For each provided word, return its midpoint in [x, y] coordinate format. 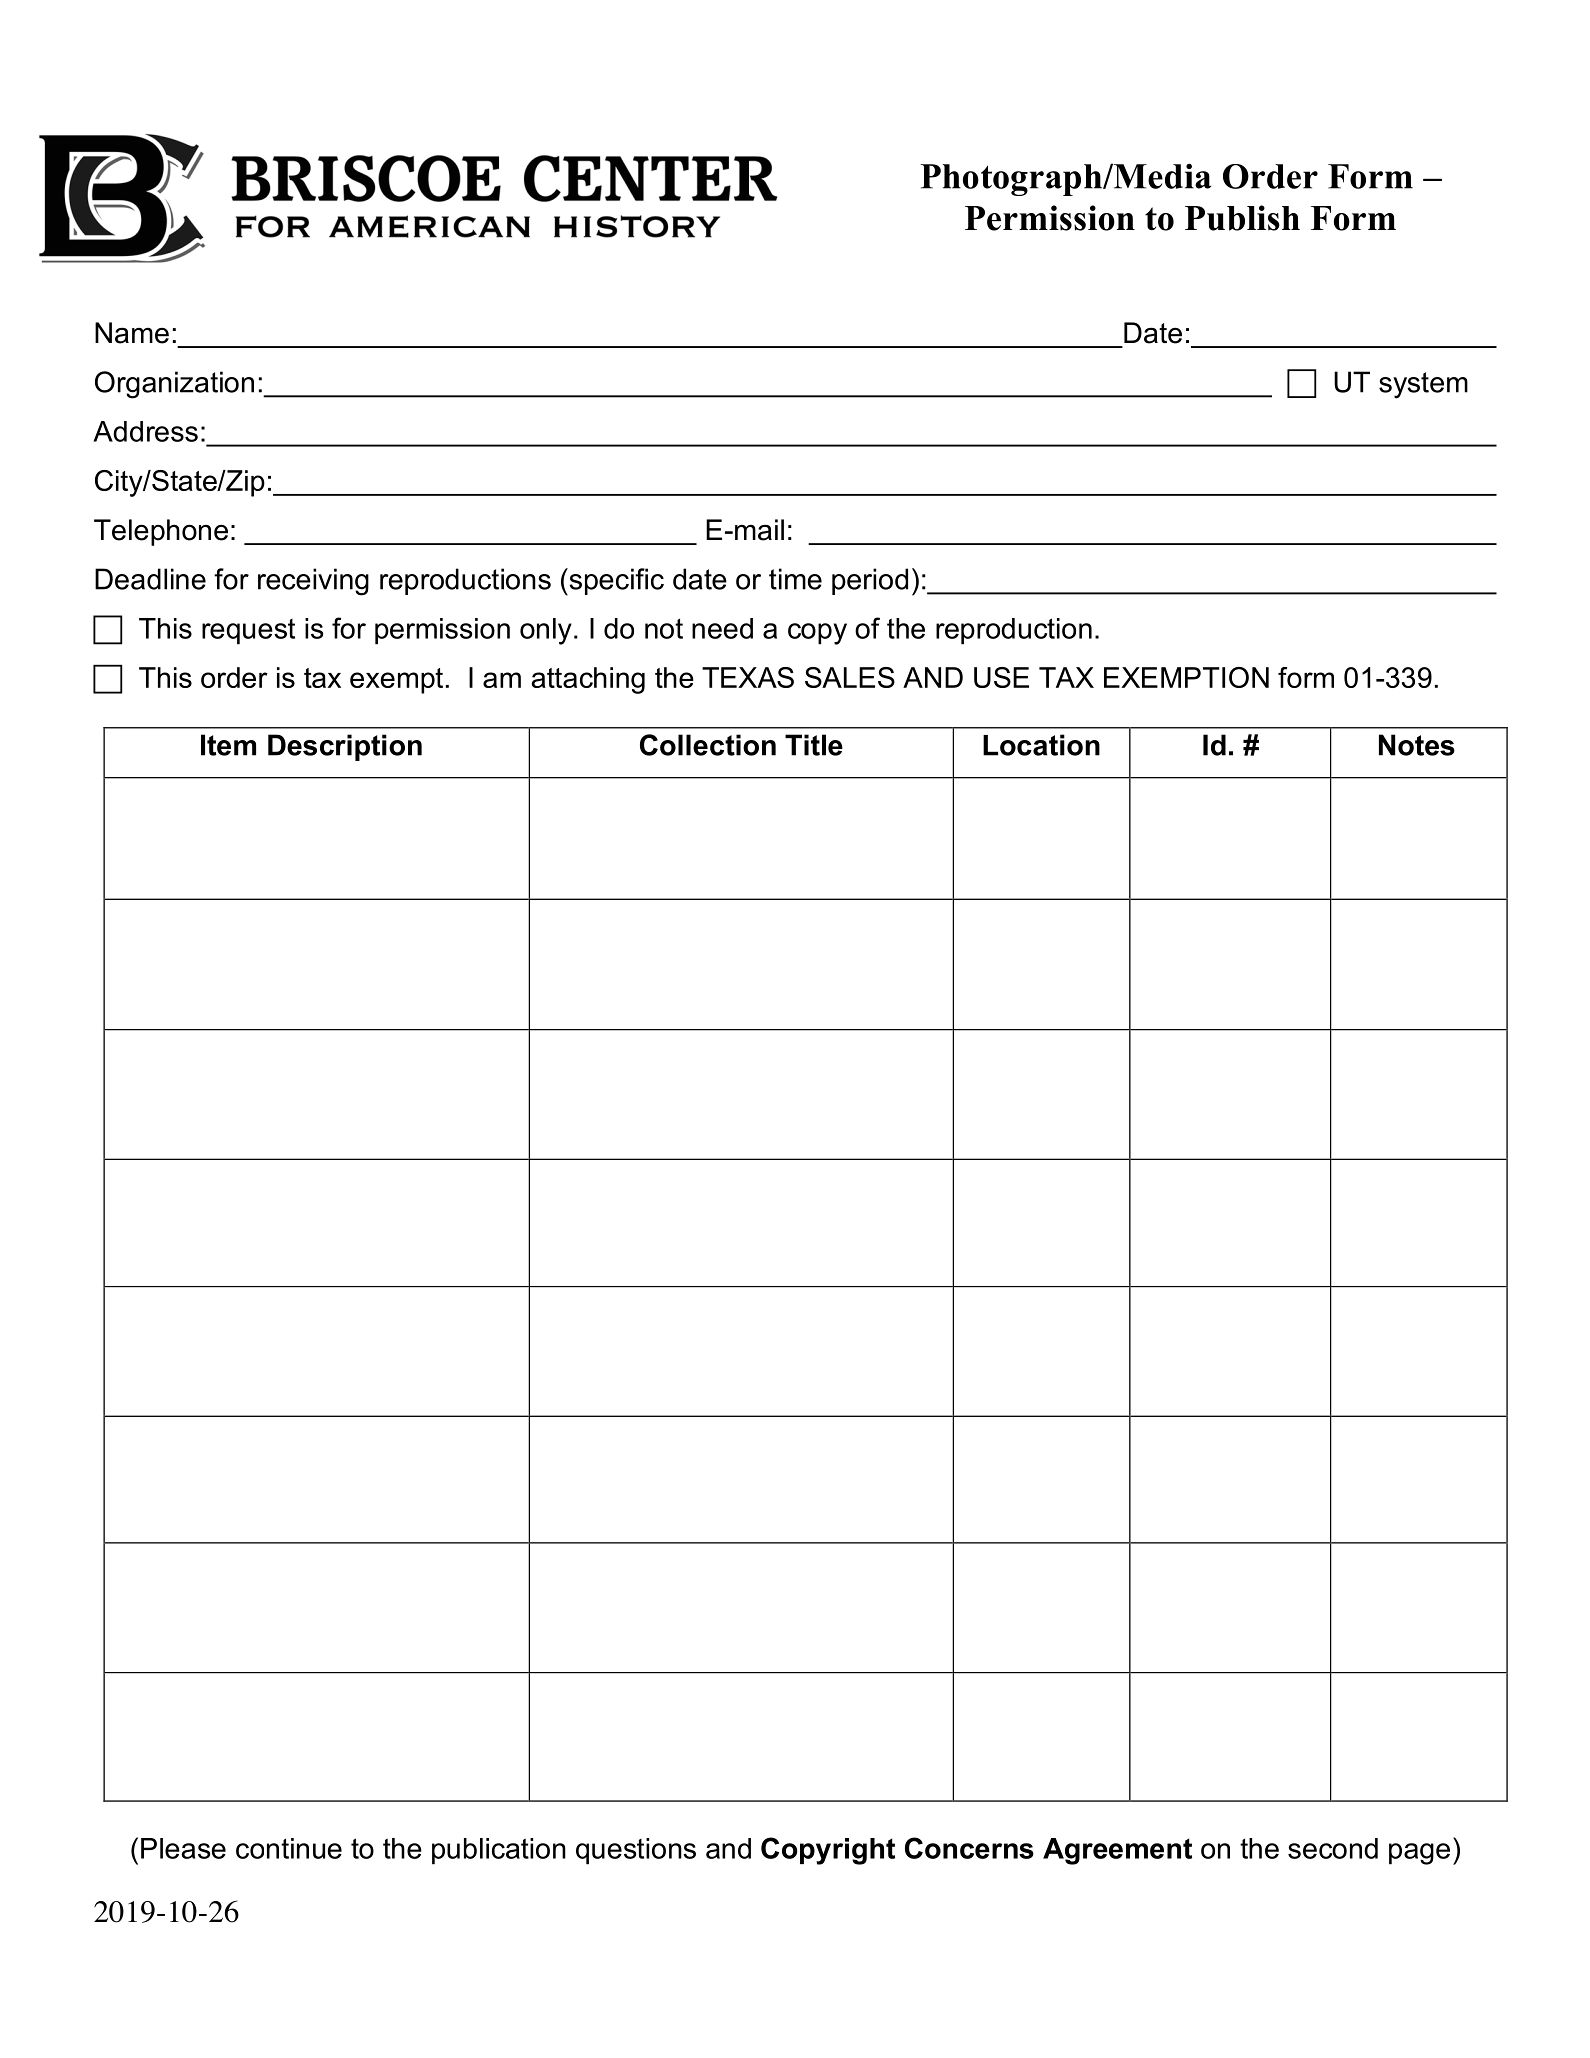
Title [814, 745]
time [795, 579]
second [1333, 1848]
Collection [708, 745]
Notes [1417, 745]
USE [1001, 677]
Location [1041, 745]
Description [345, 747]
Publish [1242, 218]
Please [183, 1848]
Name [132, 333]
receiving [313, 582]
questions [636, 1851]
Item [228, 745]
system [1423, 385]
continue [289, 1848]
